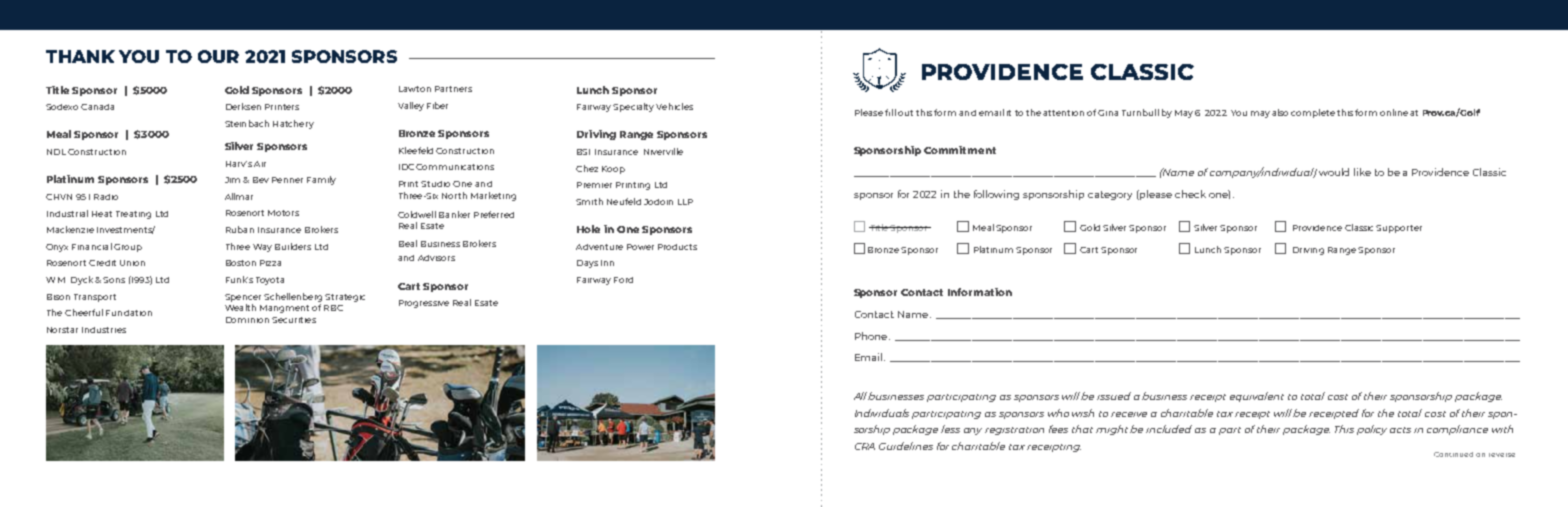 The width and height of the image is (1568, 507). Describe the element at coordinates (1399, 229) in the image. I see `Supporter` at that location.
